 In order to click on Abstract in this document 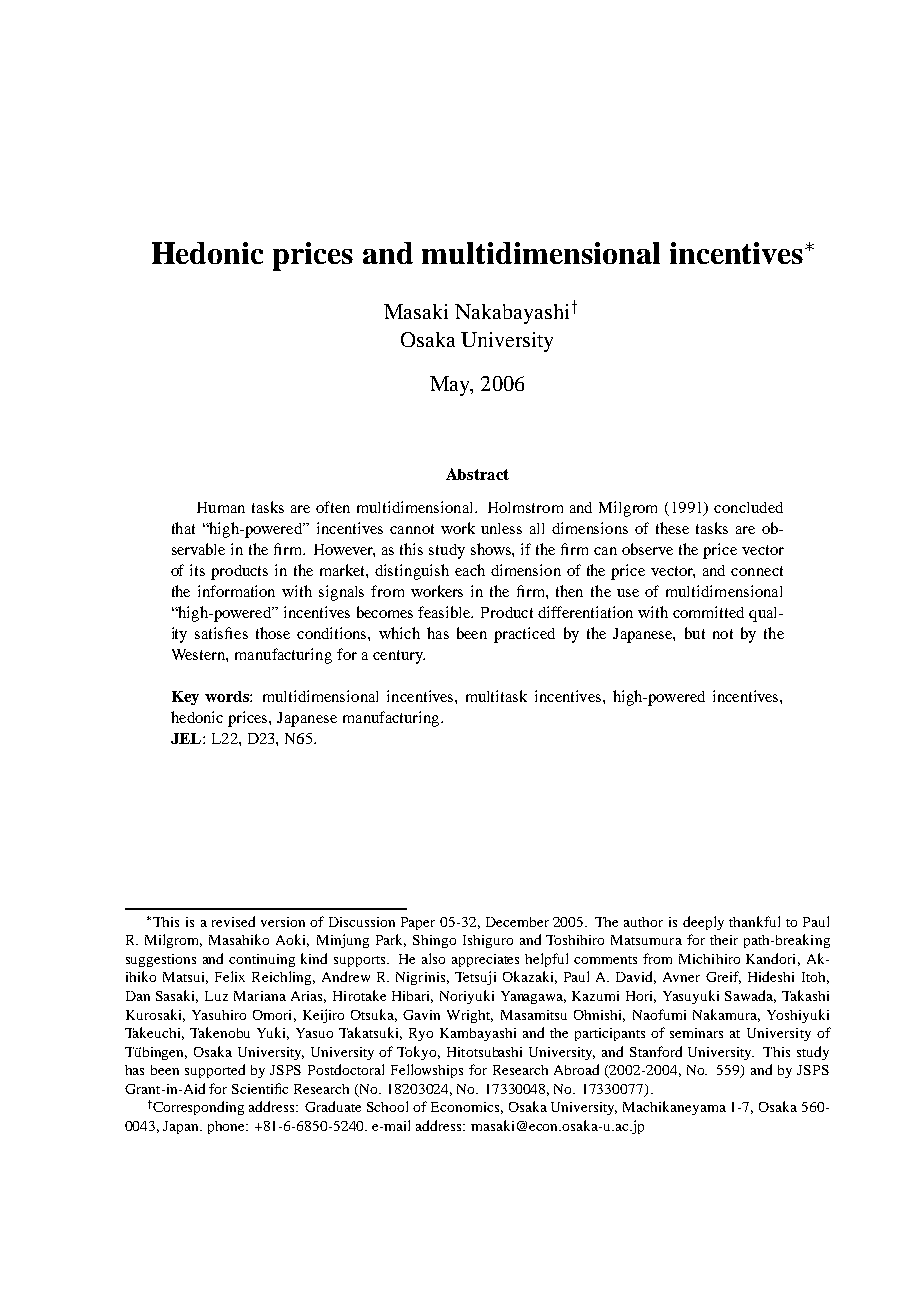, I will do `click(477, 474)`.
